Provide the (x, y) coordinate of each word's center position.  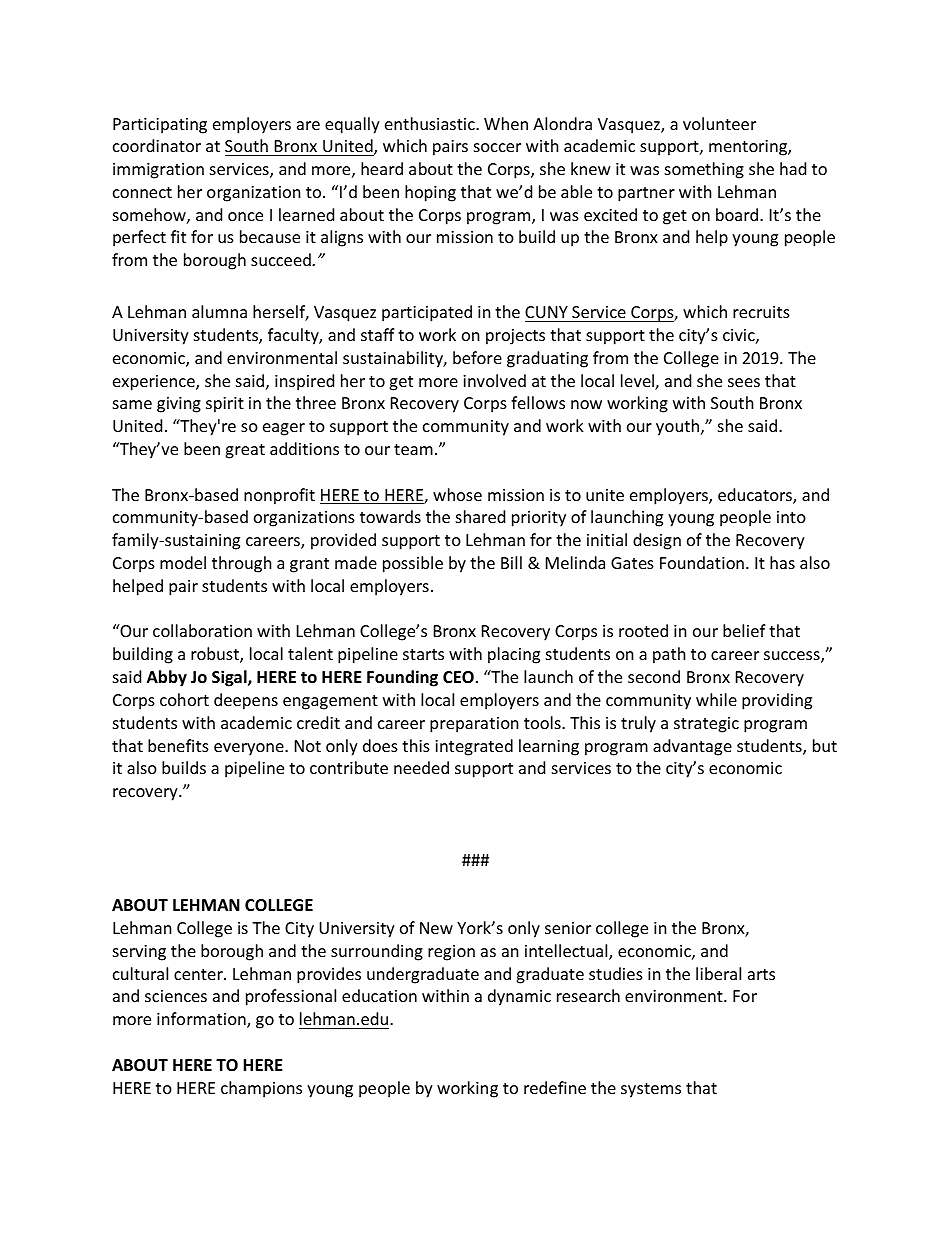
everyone (250, 749)
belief (744, 630)
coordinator (157, 145)
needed (421, 767)
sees (744, 382)
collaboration (202, 630)
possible (413, 564)
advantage (692, 747)
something (704, 170)
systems (651, 1090)
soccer (497, 147)
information (202, 1020)
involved (494, 380)
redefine (555, 1087)
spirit (225, 405)
